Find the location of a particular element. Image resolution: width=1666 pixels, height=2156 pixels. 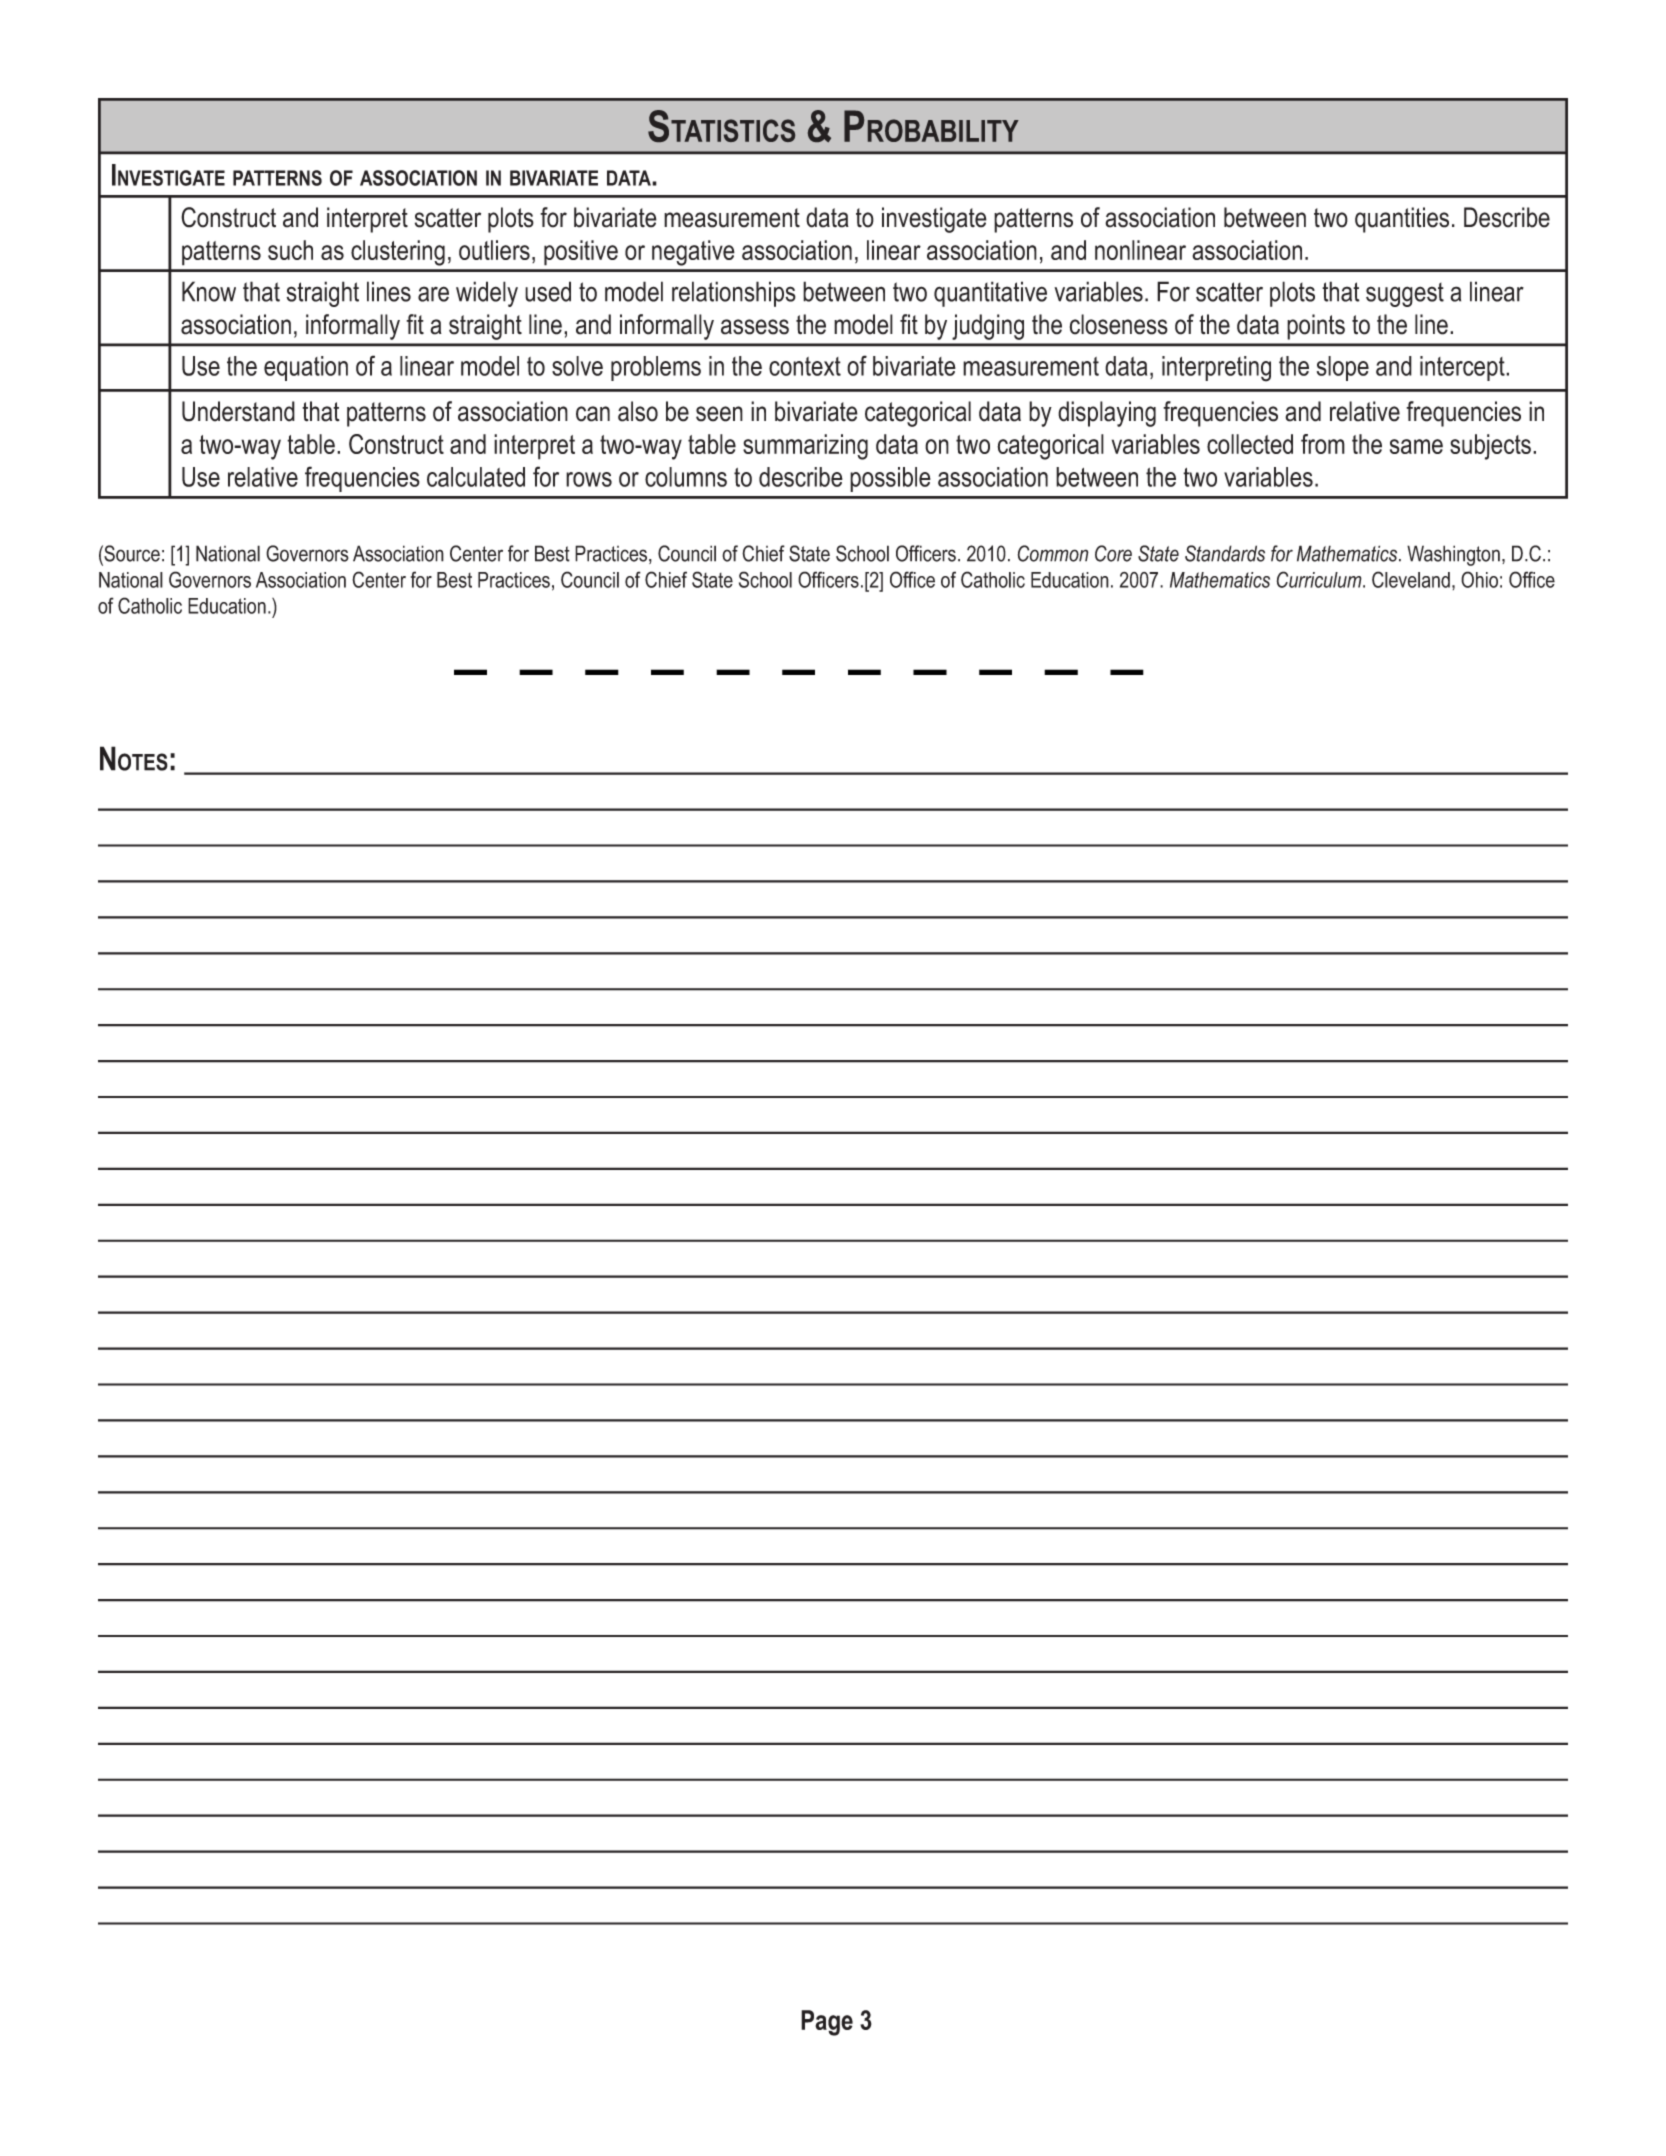

Common is located at coordinates (1053, 553).
